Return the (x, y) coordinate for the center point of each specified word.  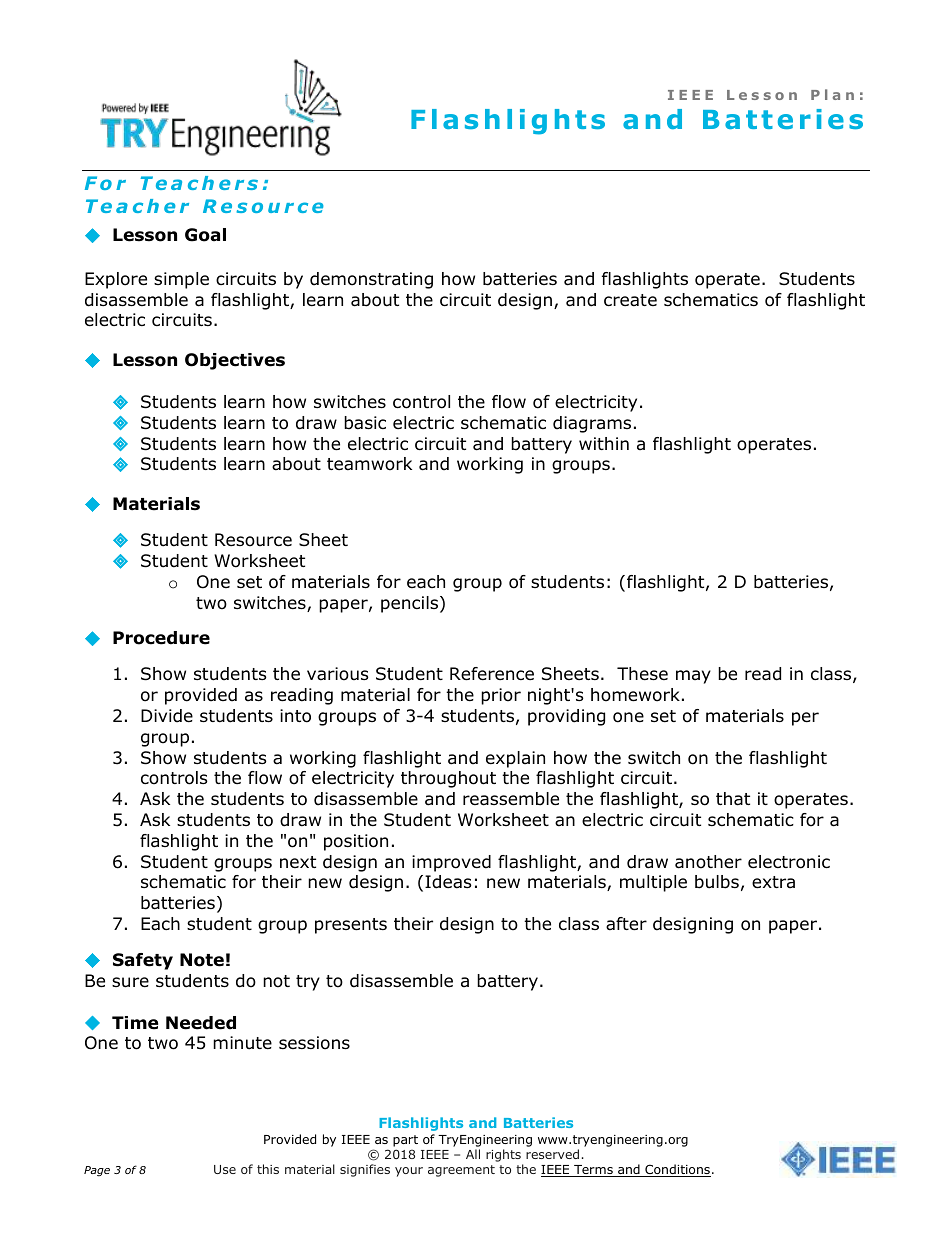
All (473, 1154)
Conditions (677, 1170)
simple (181, 280)
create (630, 300)
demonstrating (371, 280)
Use (225, 1169)
